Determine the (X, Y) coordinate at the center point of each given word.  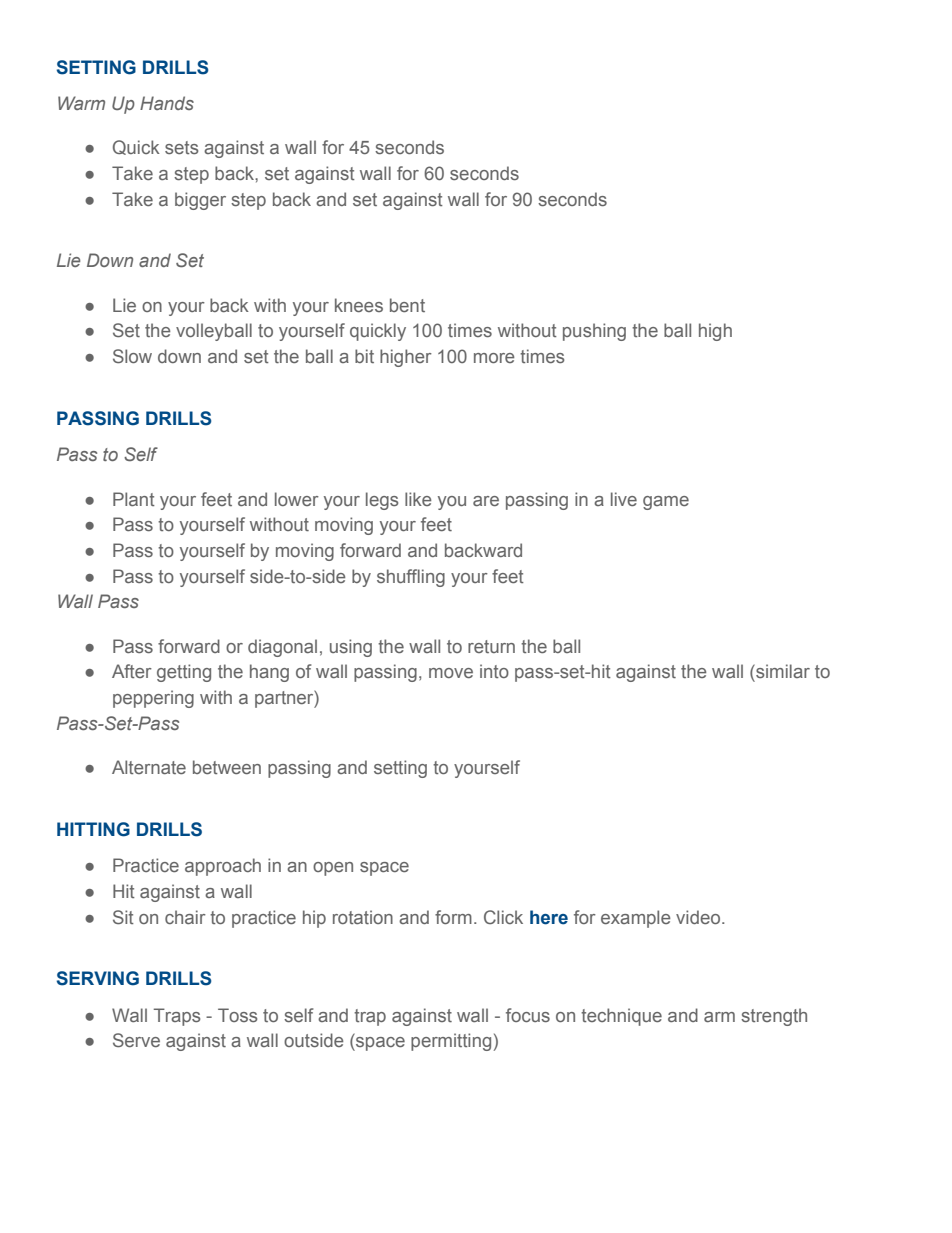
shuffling (411, 578)
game (666, 503)
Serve (136, 1040)
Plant (134, 499)
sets (181, 147)
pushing (594, 332)
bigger (200, 201)
